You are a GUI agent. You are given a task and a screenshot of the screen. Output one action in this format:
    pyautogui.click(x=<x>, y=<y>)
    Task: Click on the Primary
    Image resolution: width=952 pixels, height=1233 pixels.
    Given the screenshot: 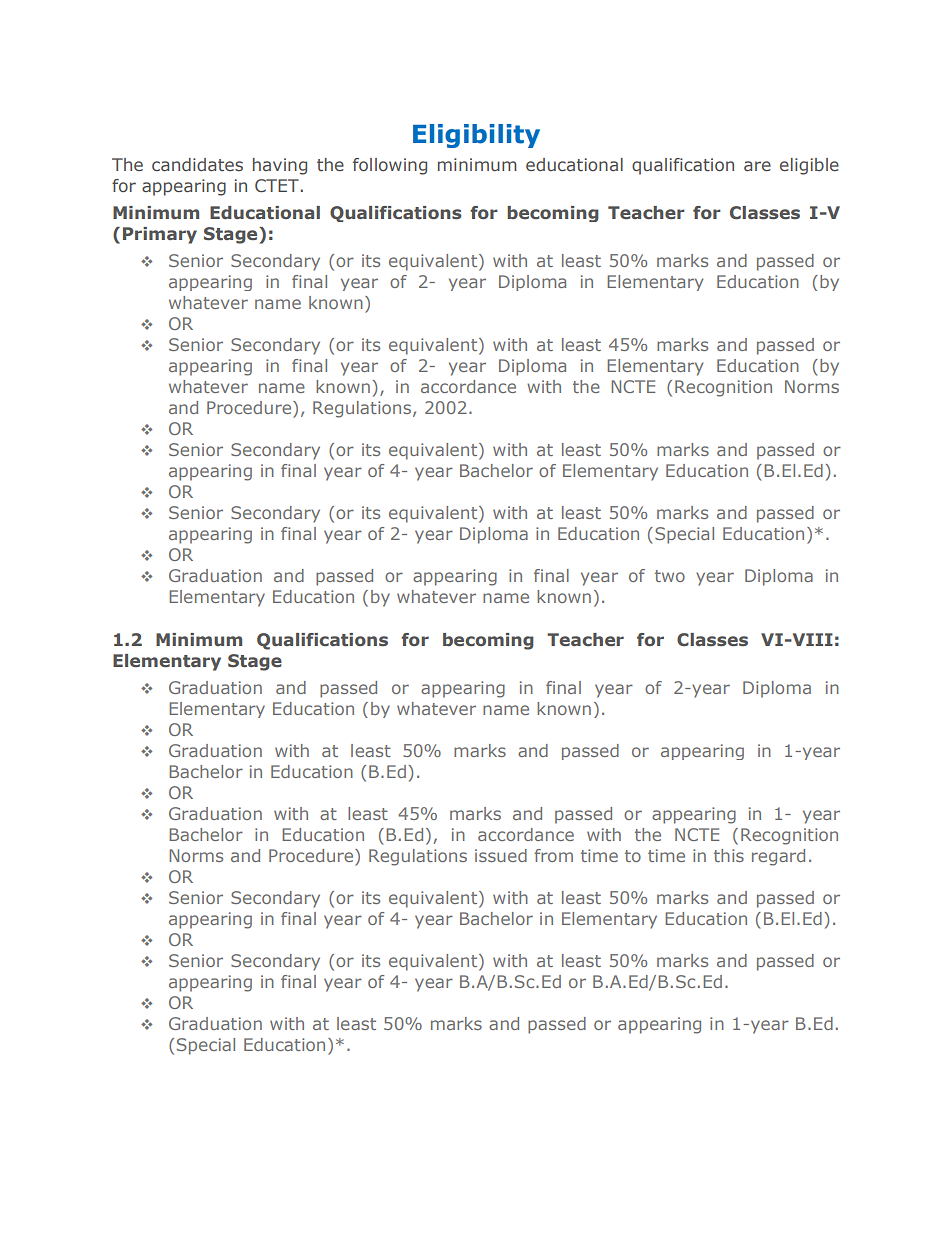 What is the action you would take?
    pyautogui.click(x=160, y=235)
